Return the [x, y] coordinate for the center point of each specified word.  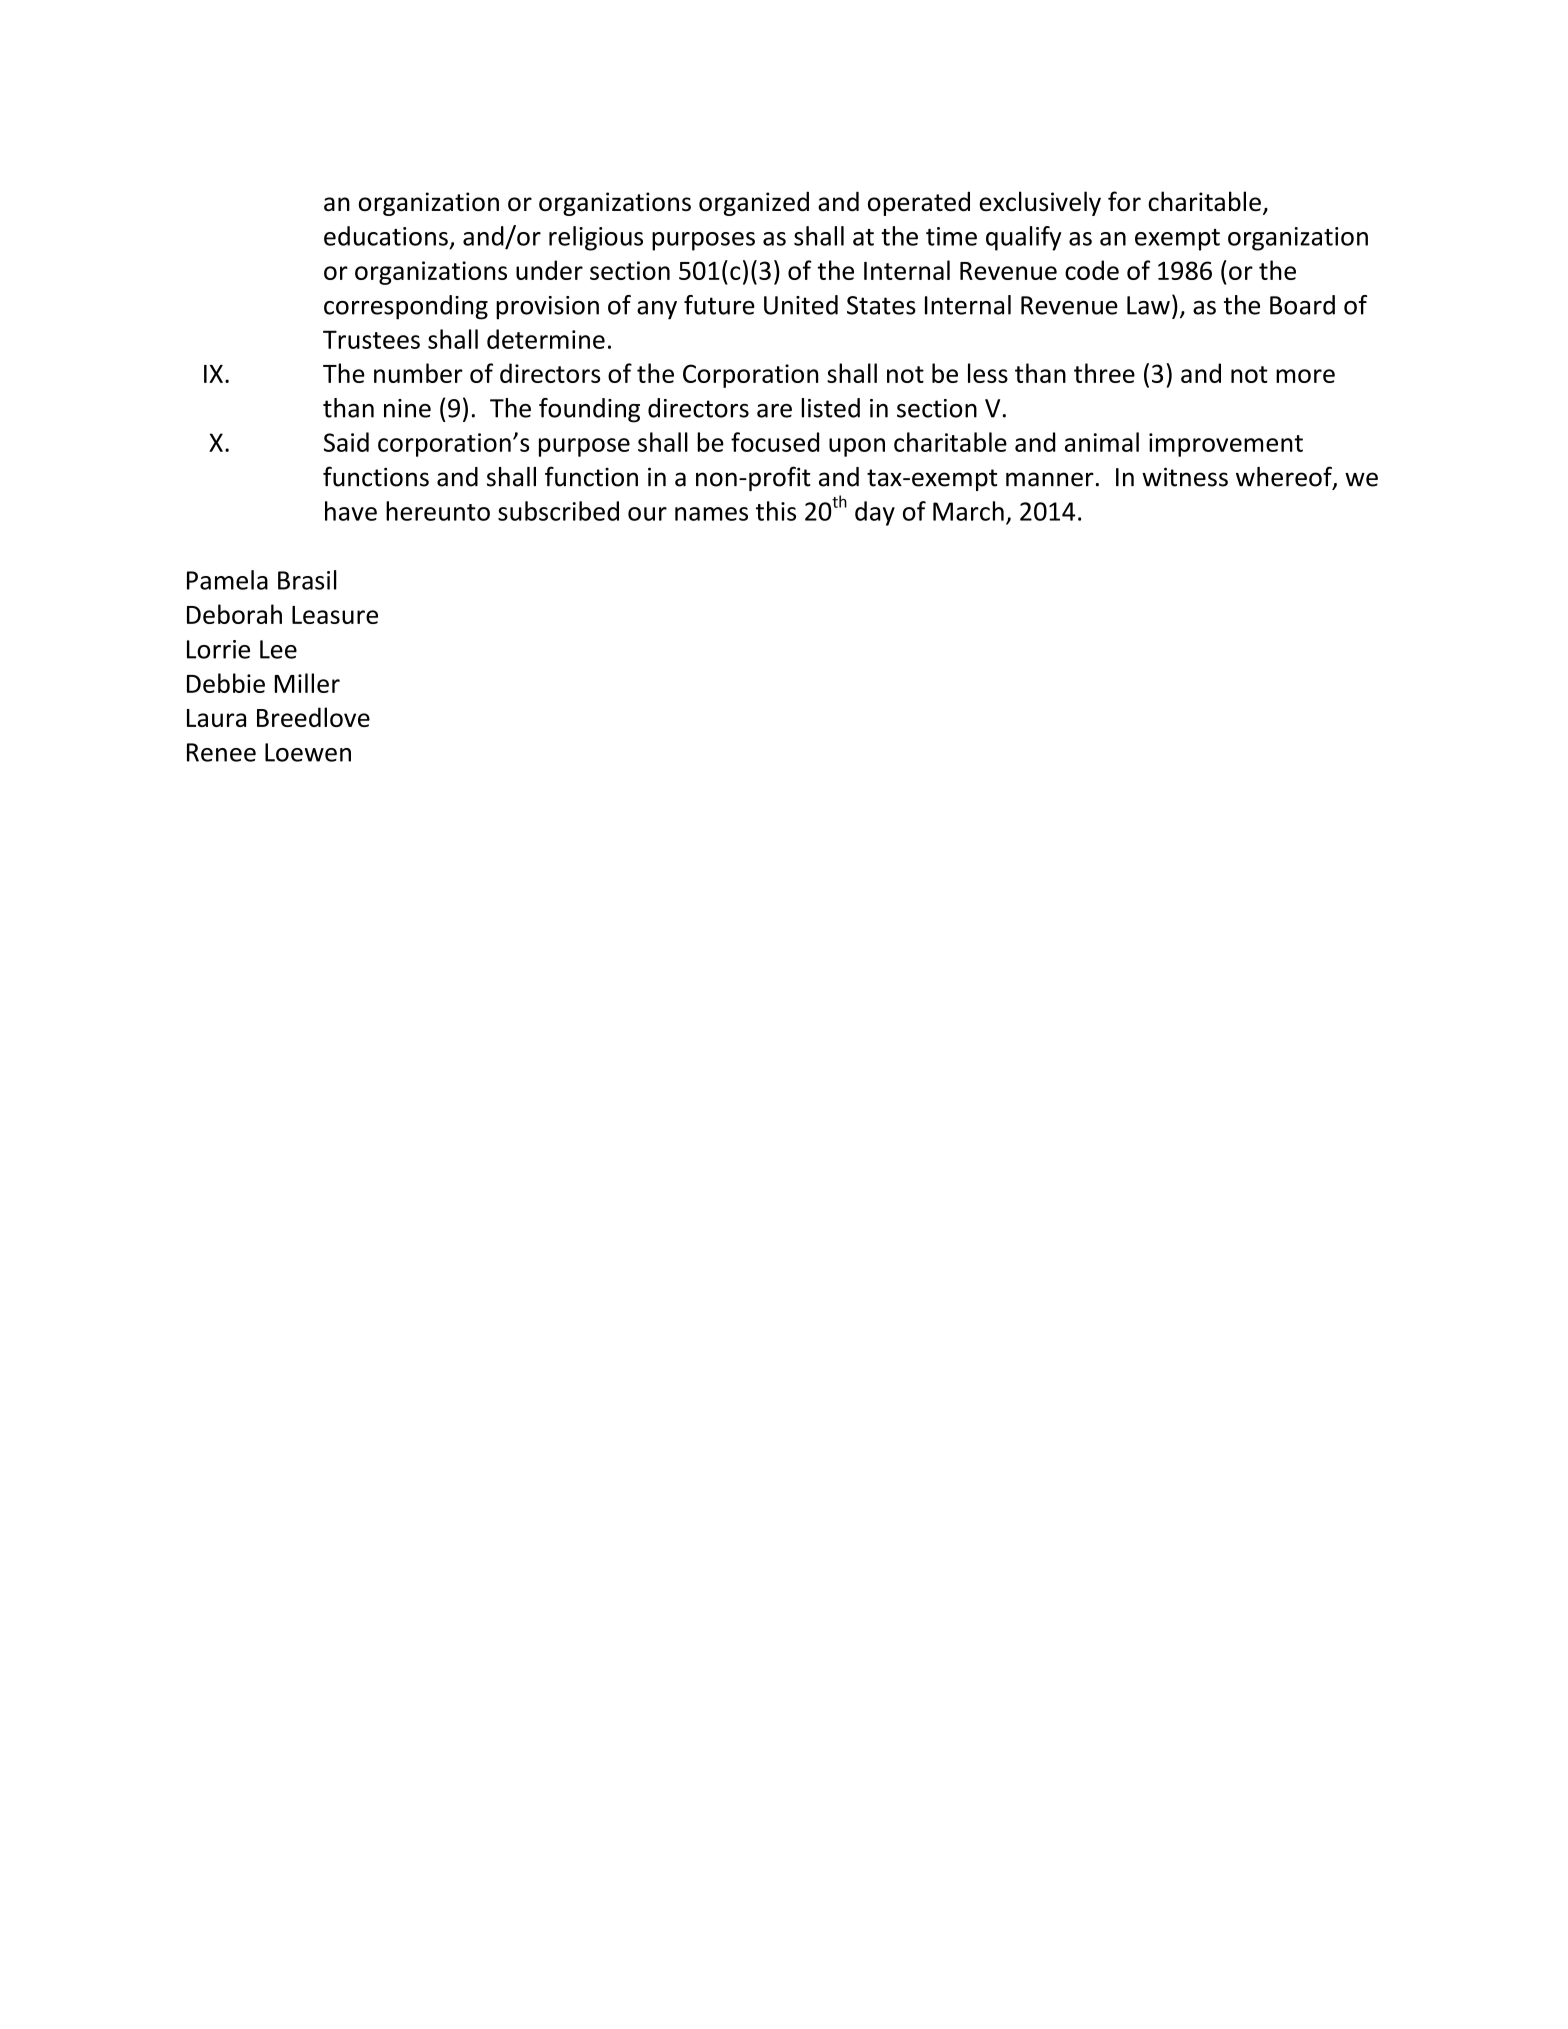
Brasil [307, 580]
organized [754, 203]
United [801, 305]
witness [1185, 477]
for [1124, 201]
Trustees [371, 339]
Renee [221, 752]
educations [386, 236]
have [351, 511]
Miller [307, 683]
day [875, 513]
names [711, 514]
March [968, 511]
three [1104, 373]
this [776, 511]
